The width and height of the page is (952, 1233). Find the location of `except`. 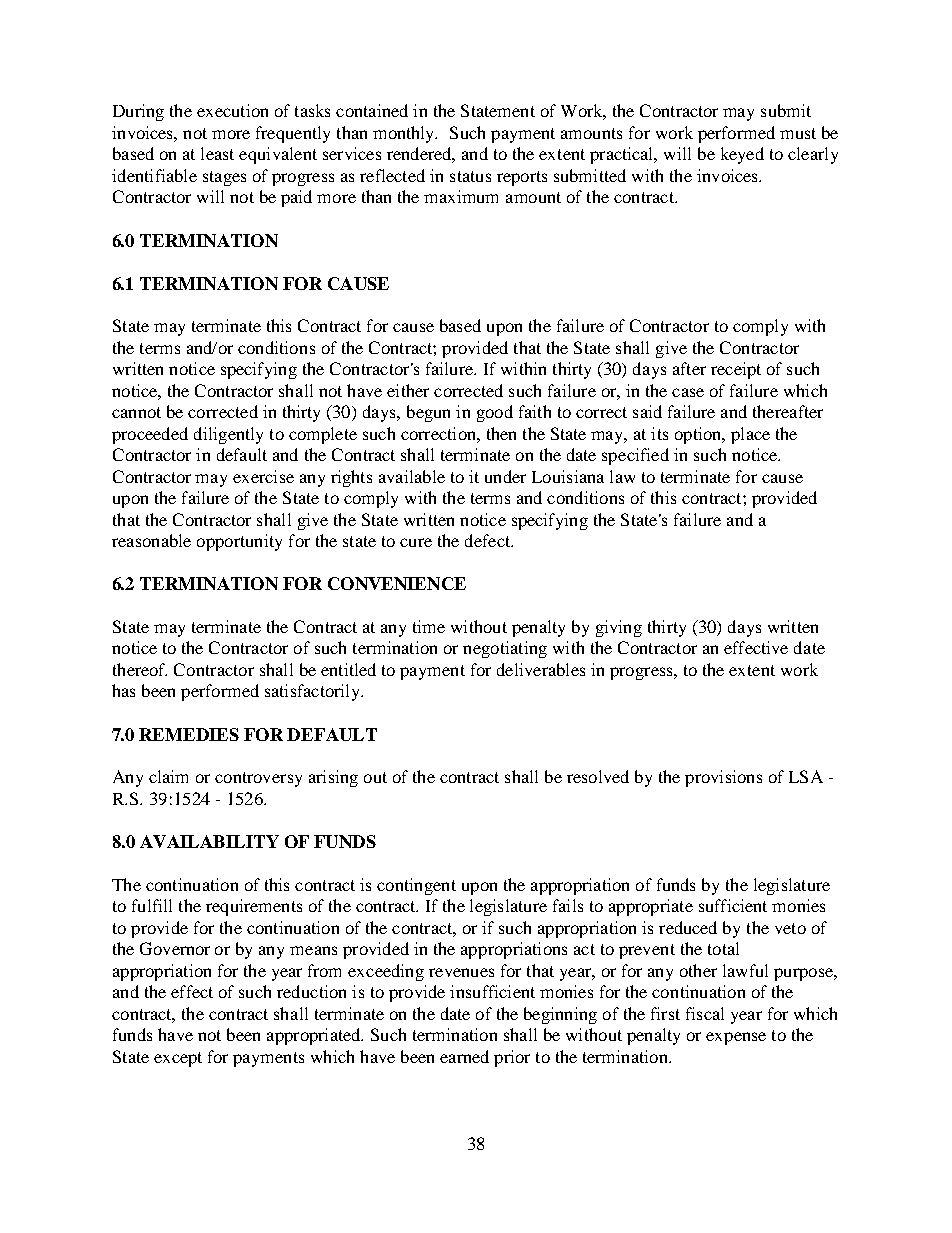

except is located at coordinates (178, 1059).
